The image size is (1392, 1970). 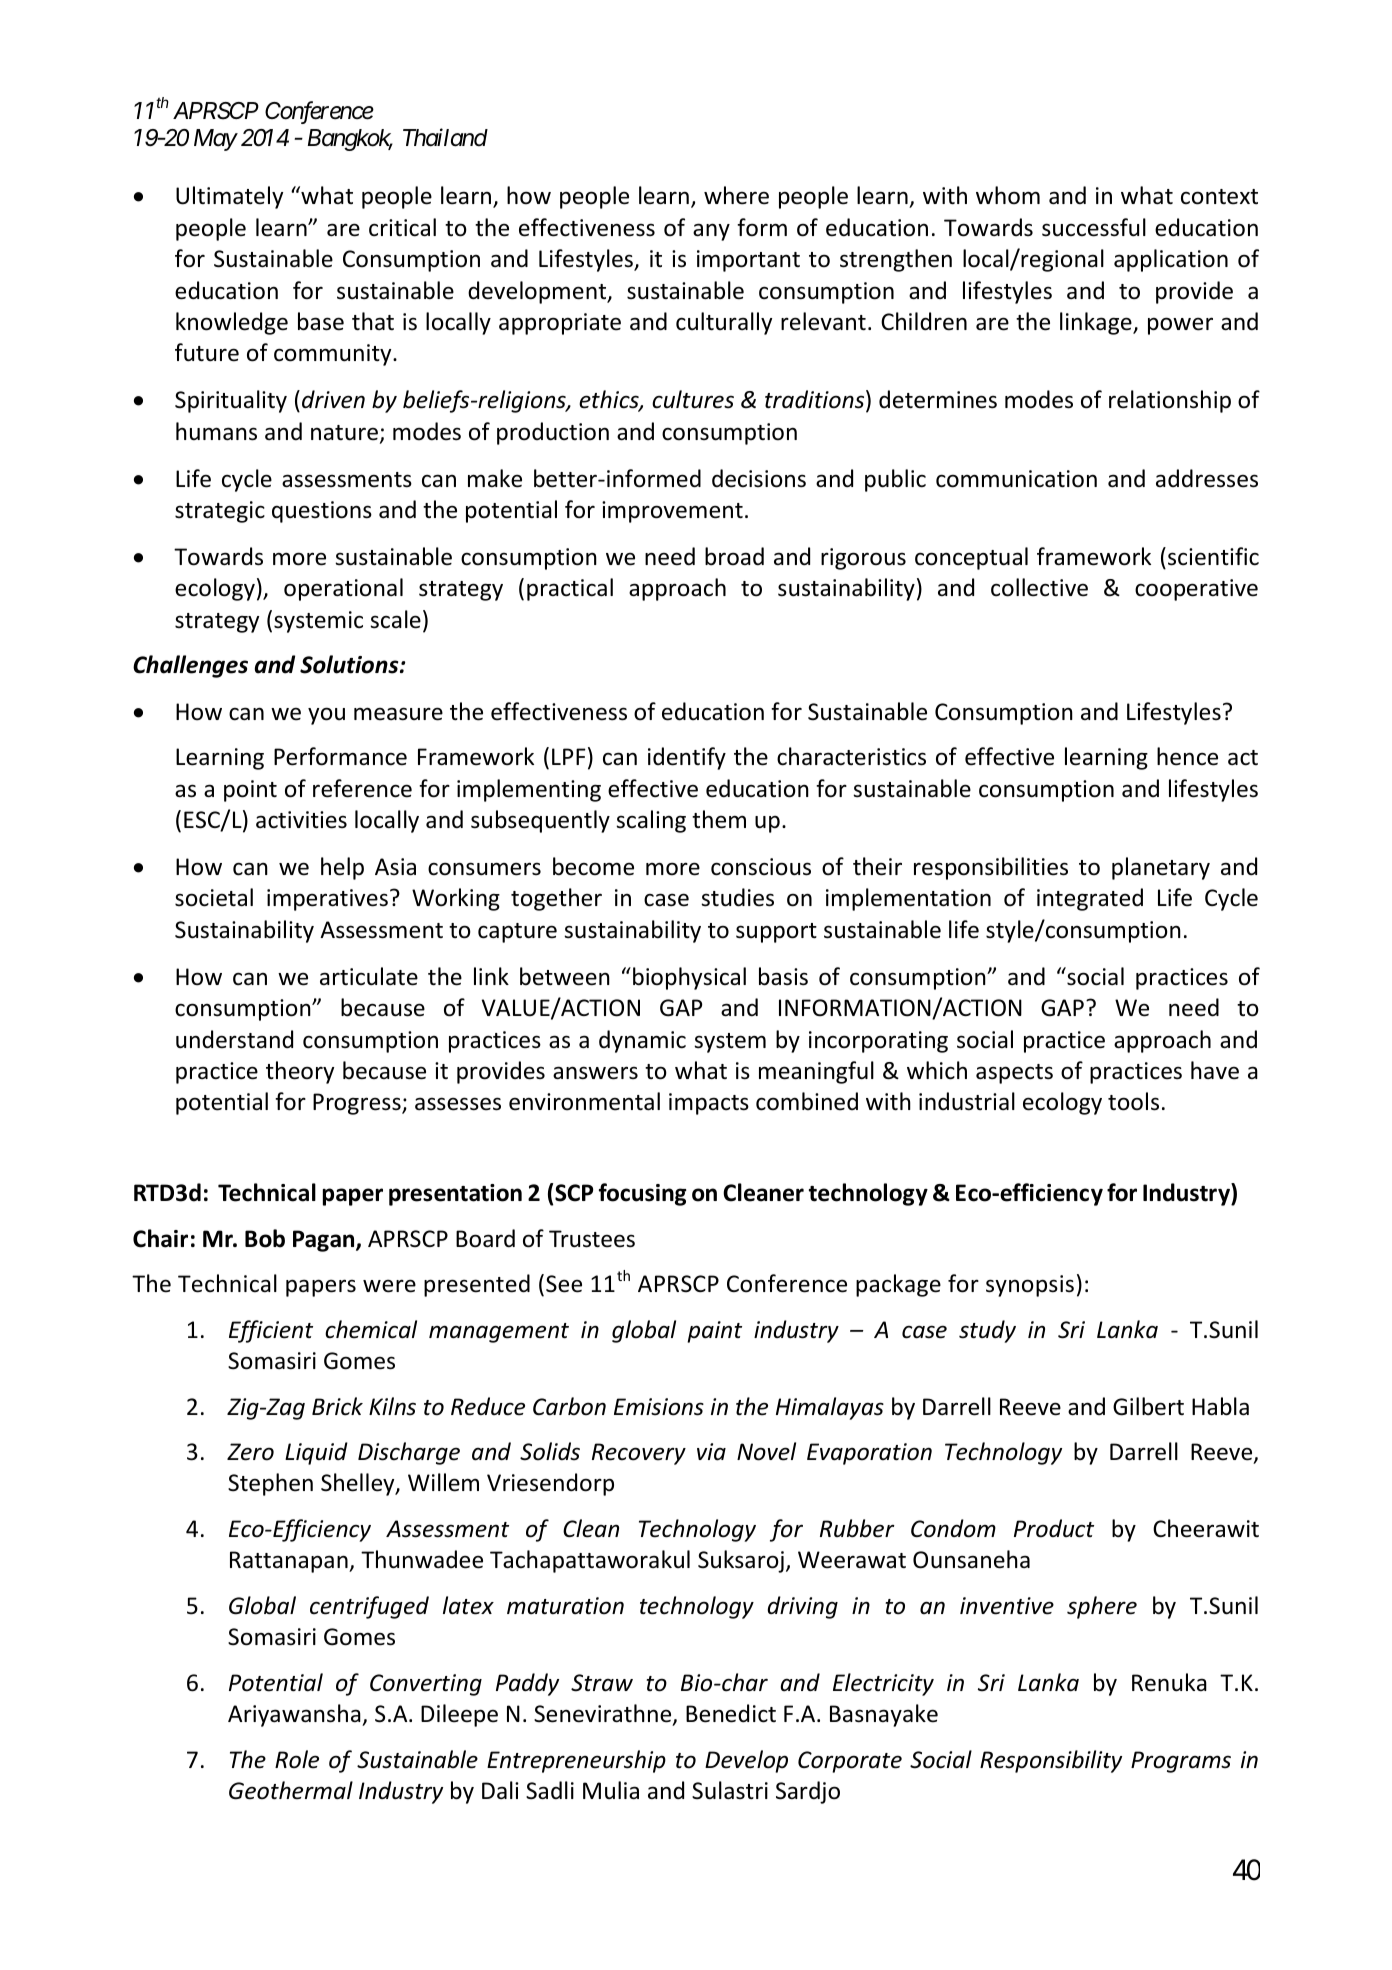 What do you see at coordinates (1039, 587) in the document?
I see `collective` at bounding box center [1039, 587].
